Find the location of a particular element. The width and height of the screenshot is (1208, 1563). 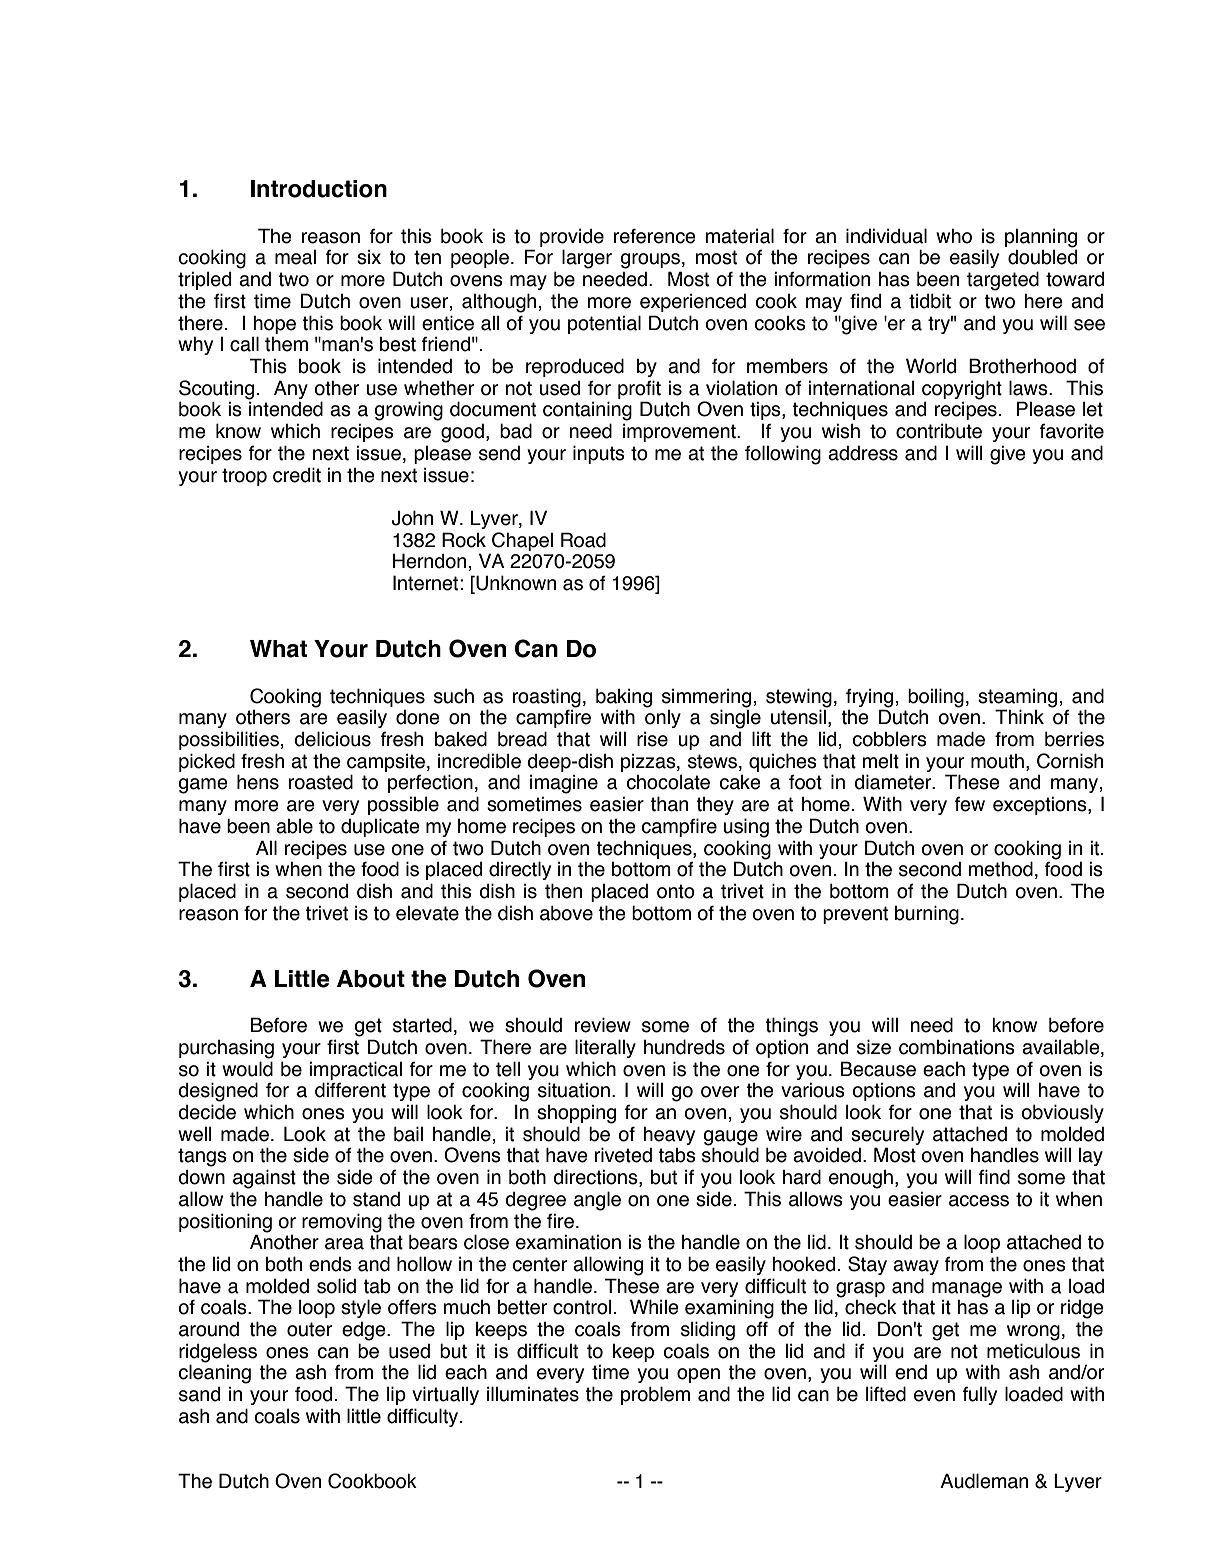

problem is located at coordinates (655, 1395).
